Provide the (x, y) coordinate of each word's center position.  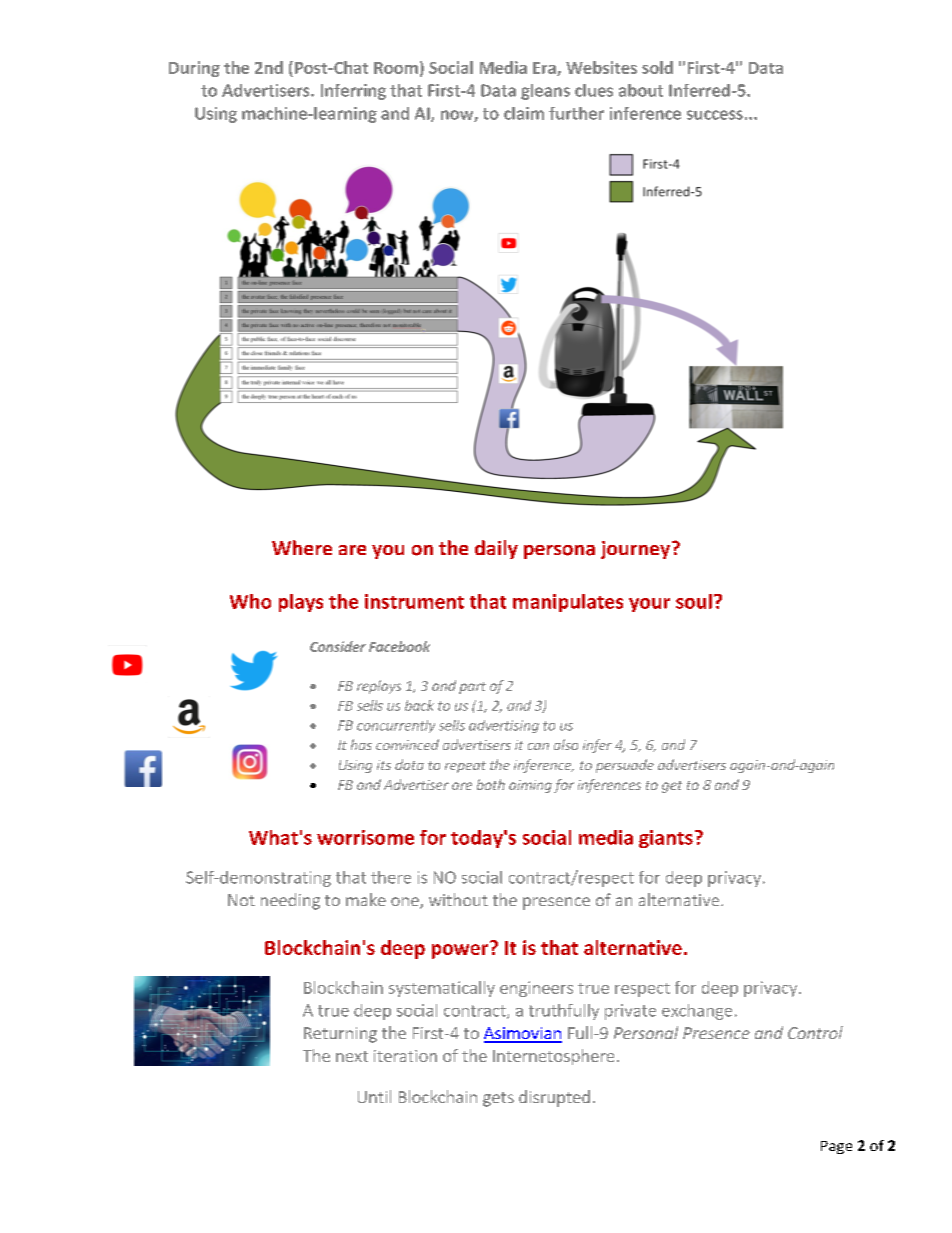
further (576, 113)
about (641, 90)
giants (666, 839)
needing (290, 901)
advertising (504, 726)
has (361, 744)
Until (374, 1096)
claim (524, 113)
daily (496, 549)
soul (694, 601)
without (458, 899)
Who (250, 601)
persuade (625, 766)
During (194, 69)
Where (302, 547)
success (715, 115)
